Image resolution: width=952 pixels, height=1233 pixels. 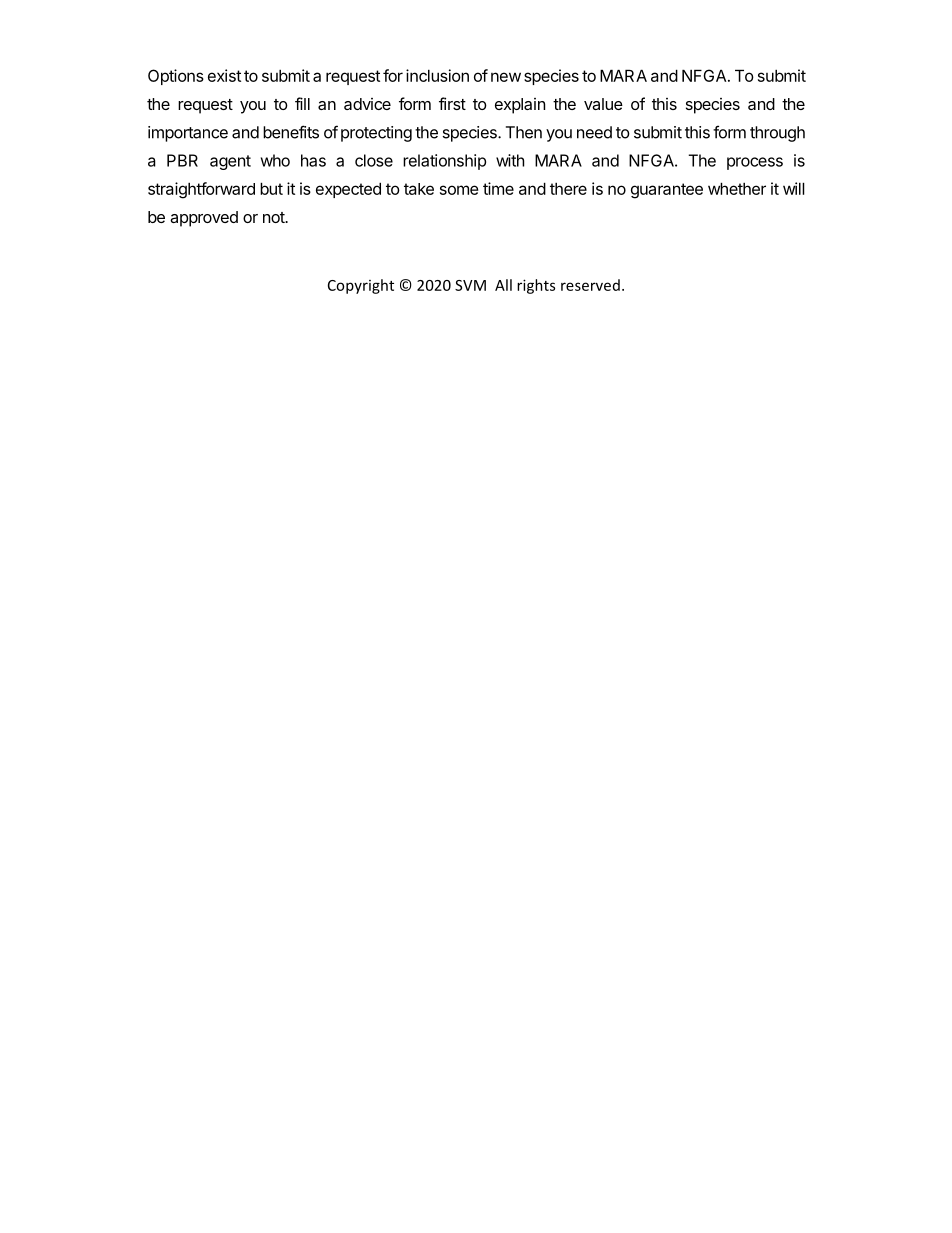 What do you see at coordinates (777, 134) in the page?
I see `through` at bounding box center [777, 134].
